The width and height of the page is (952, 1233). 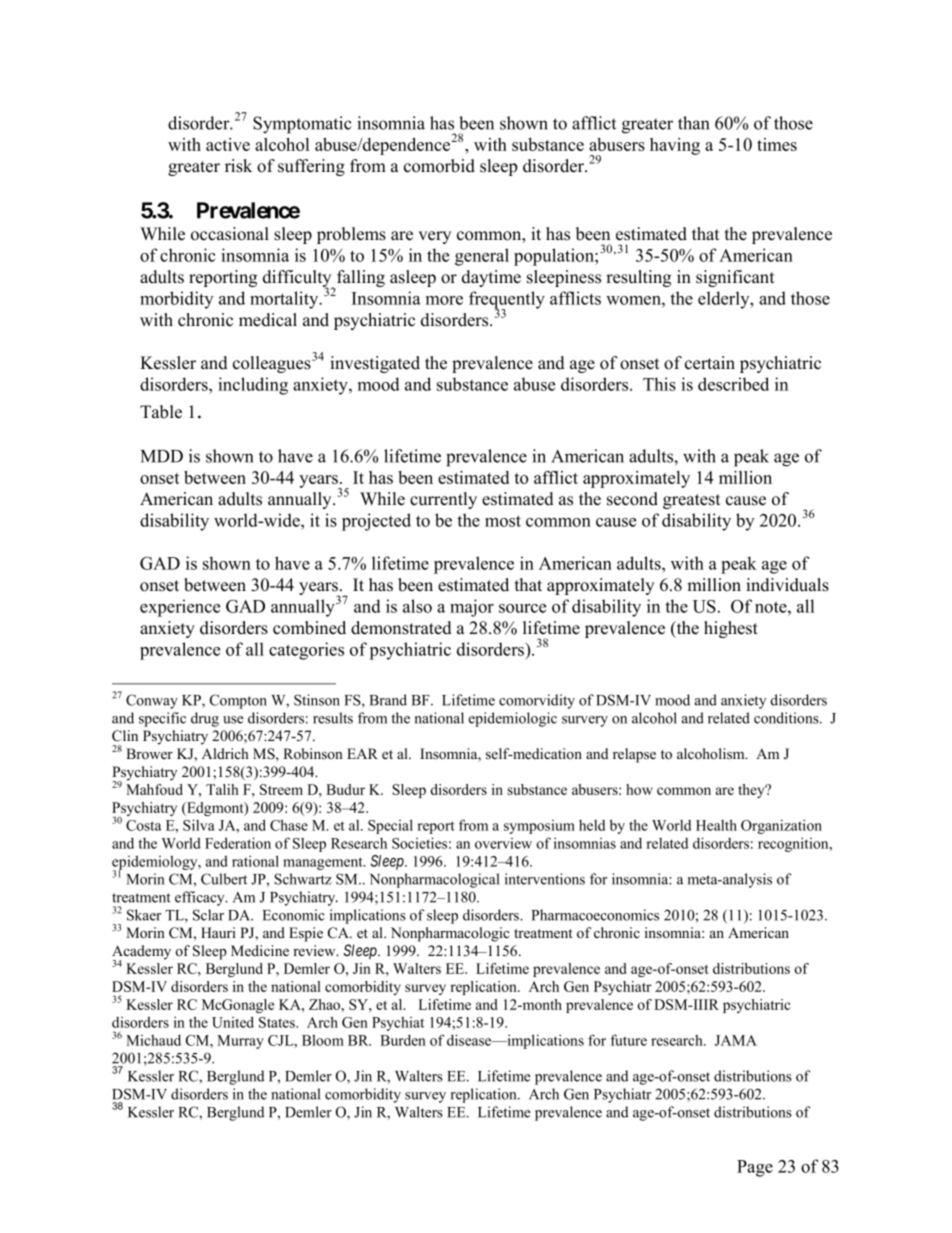 I want to click on efficacy, so click(x=201, y=898).
